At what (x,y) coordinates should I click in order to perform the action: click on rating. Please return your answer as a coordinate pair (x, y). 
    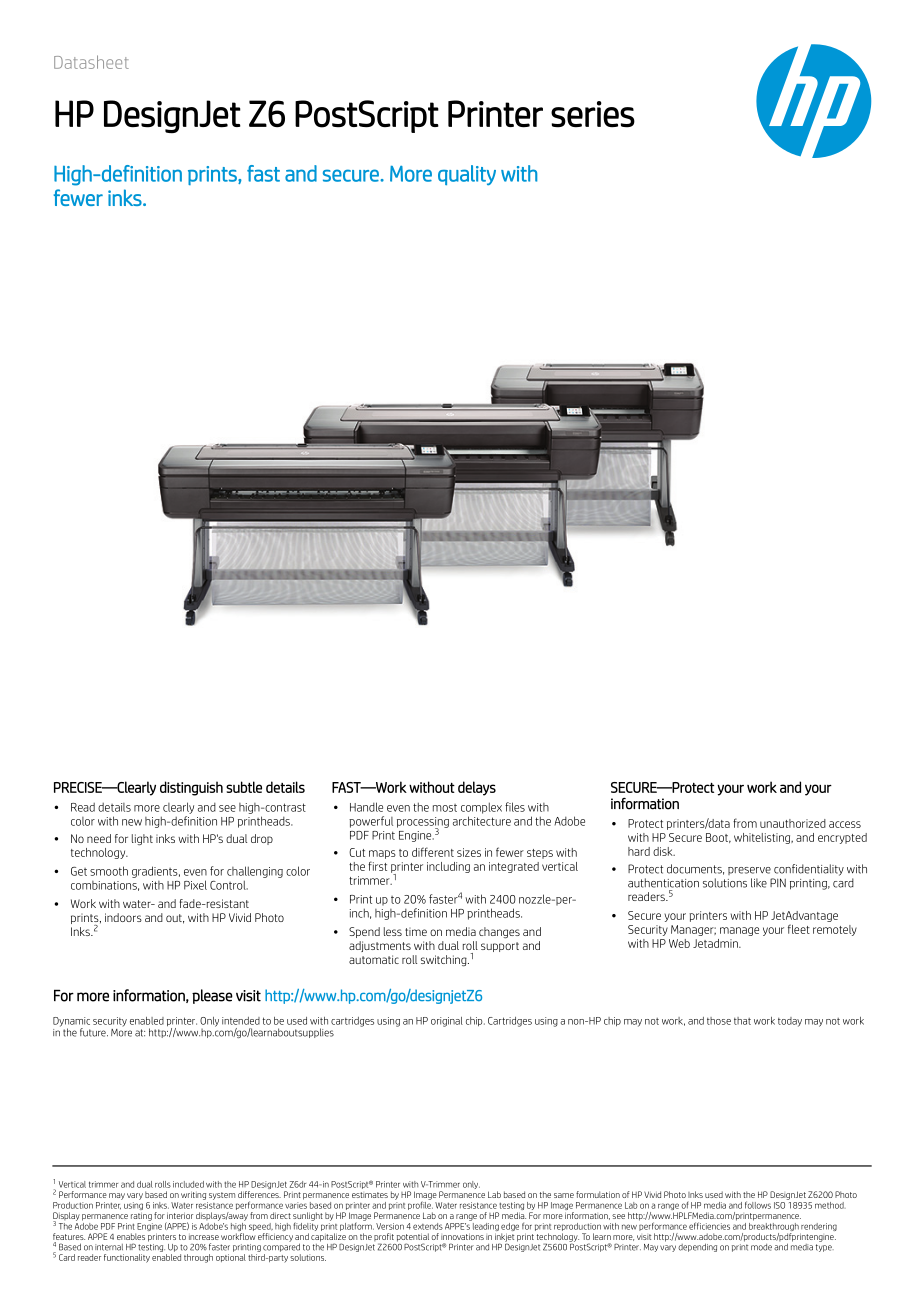
    Looking at the image, I should click on (141, 1216).
